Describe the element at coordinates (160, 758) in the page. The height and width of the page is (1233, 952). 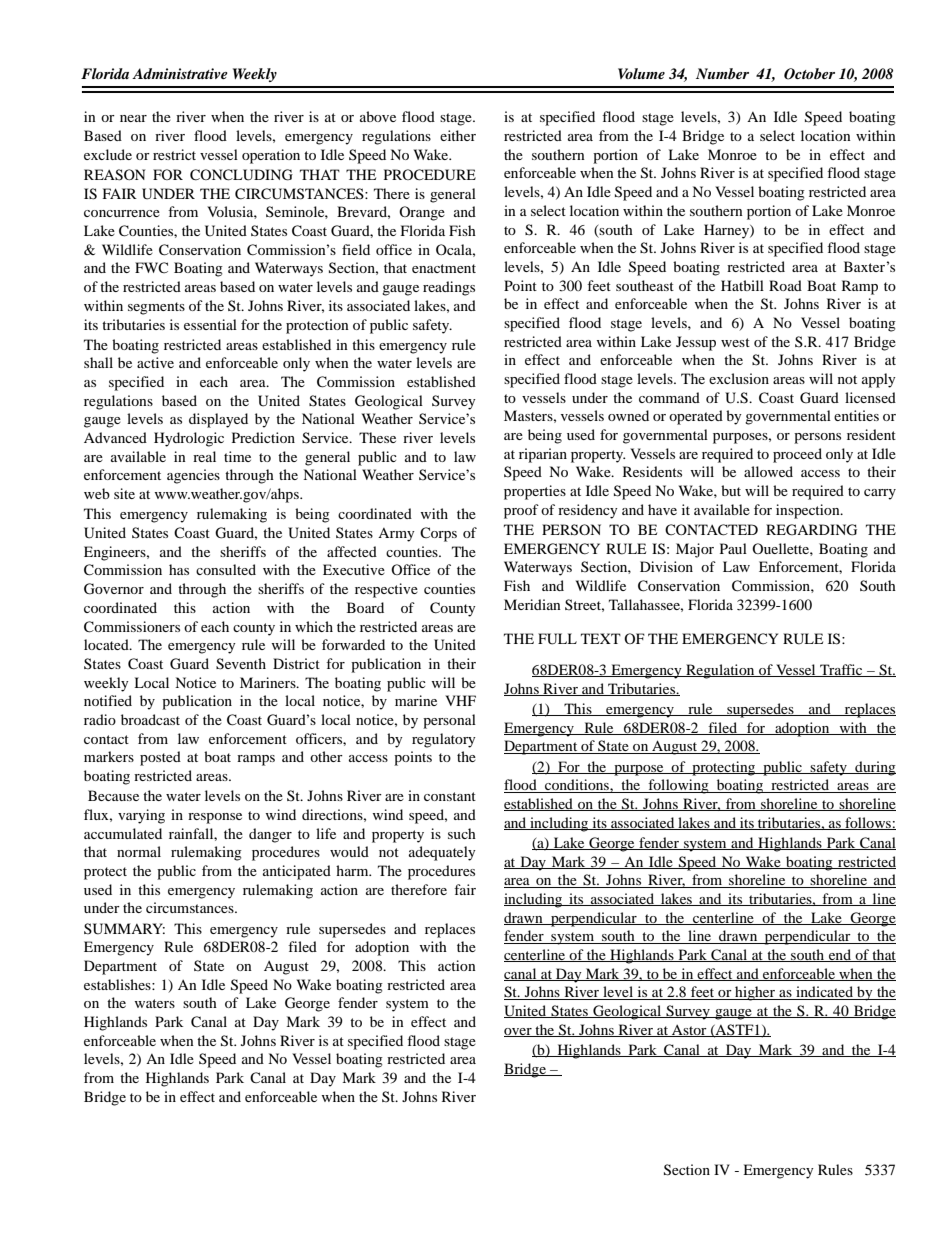
I see `posted` at that location.
